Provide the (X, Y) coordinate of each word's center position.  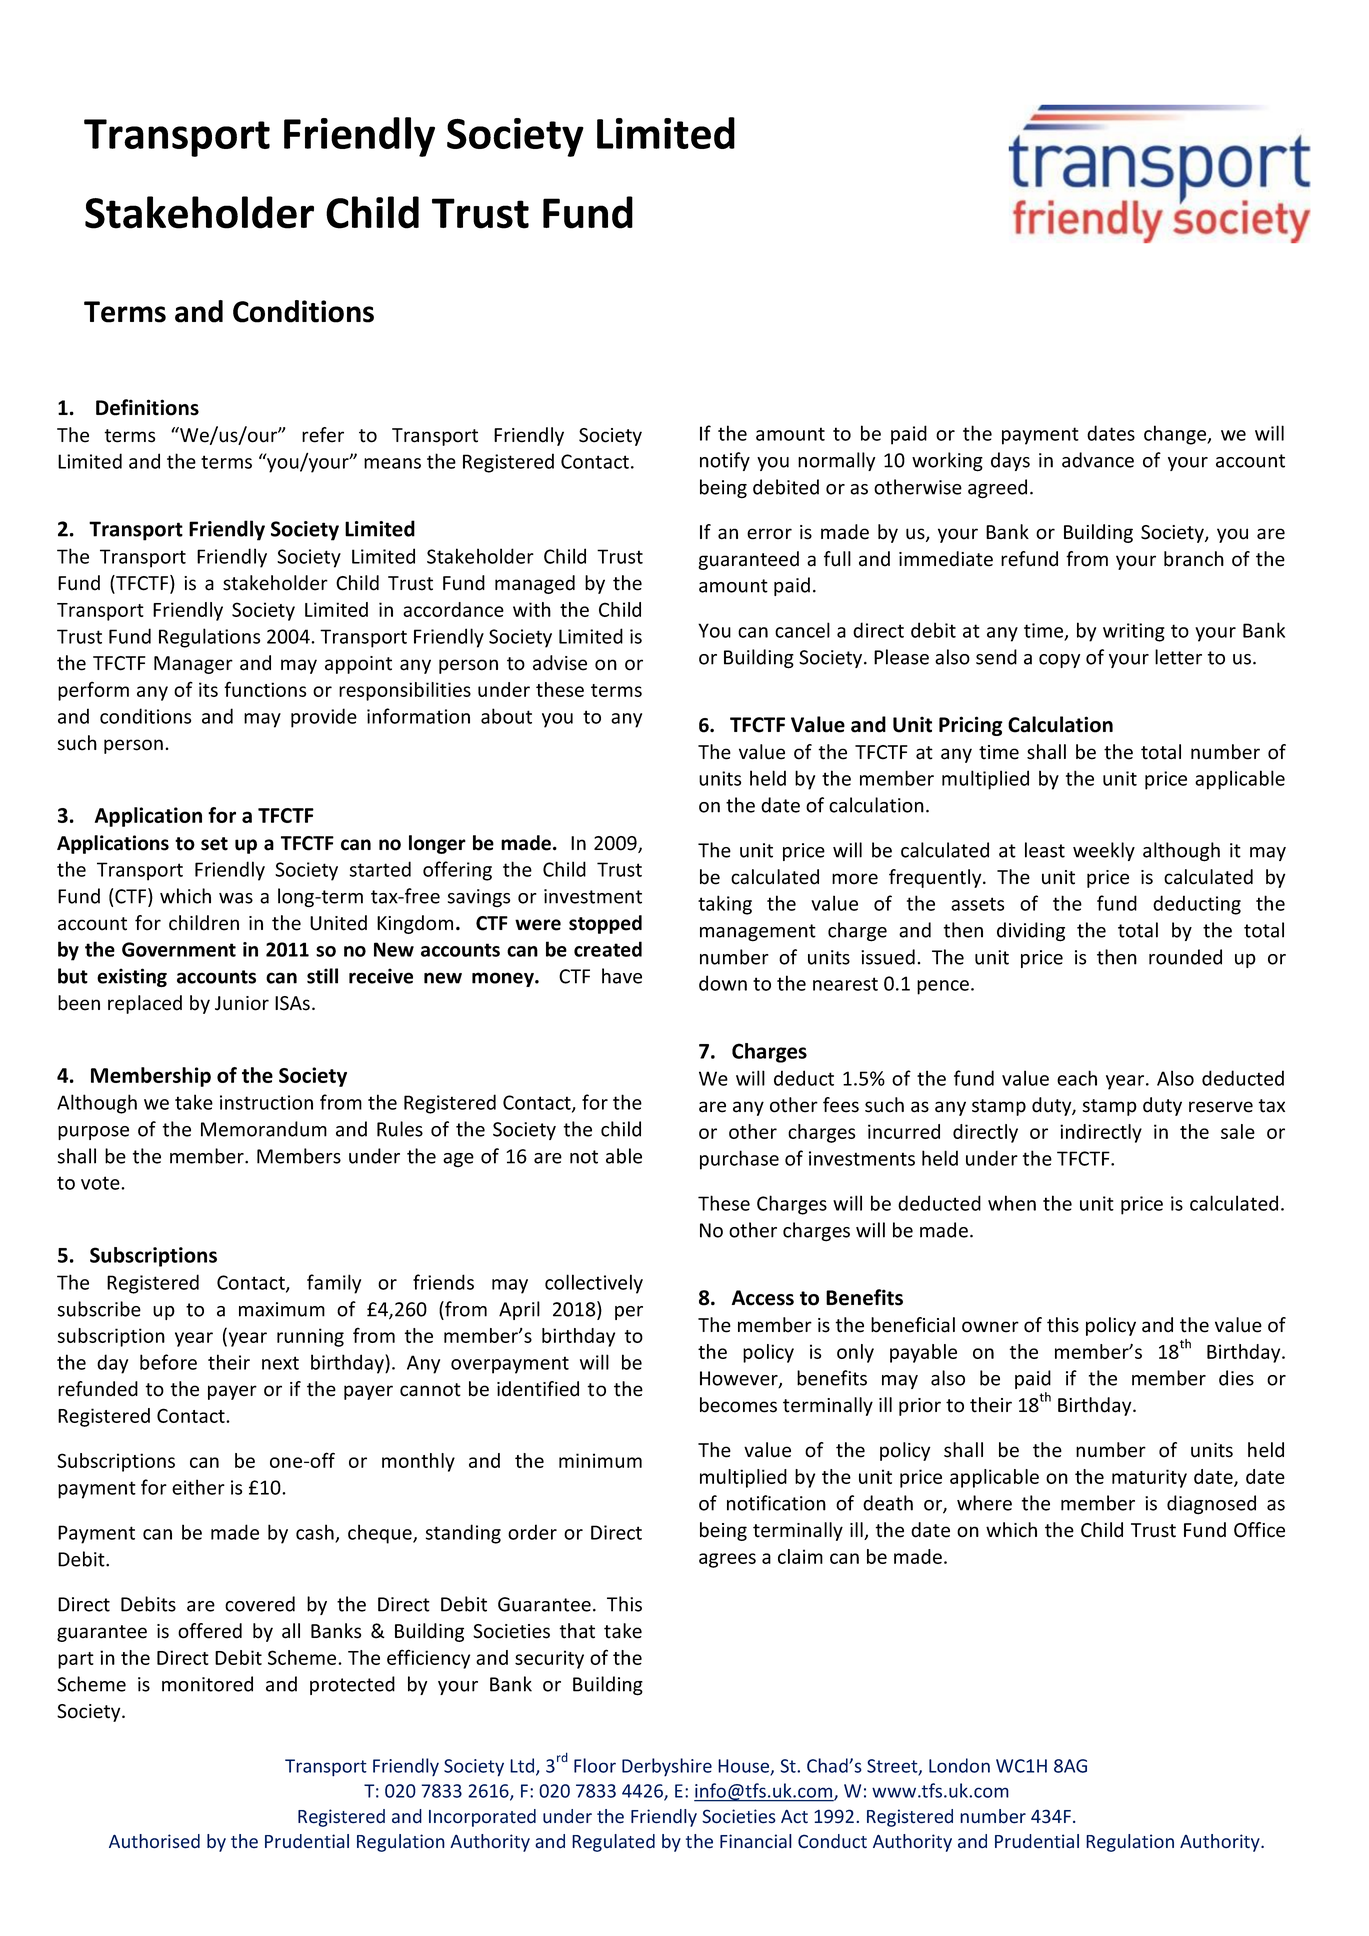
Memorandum (264, 1129)
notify (725, 461)
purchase (739, 1160)
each (1077, 1078)
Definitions (147, 407)
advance (1098, 460)
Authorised (154, 1841)
